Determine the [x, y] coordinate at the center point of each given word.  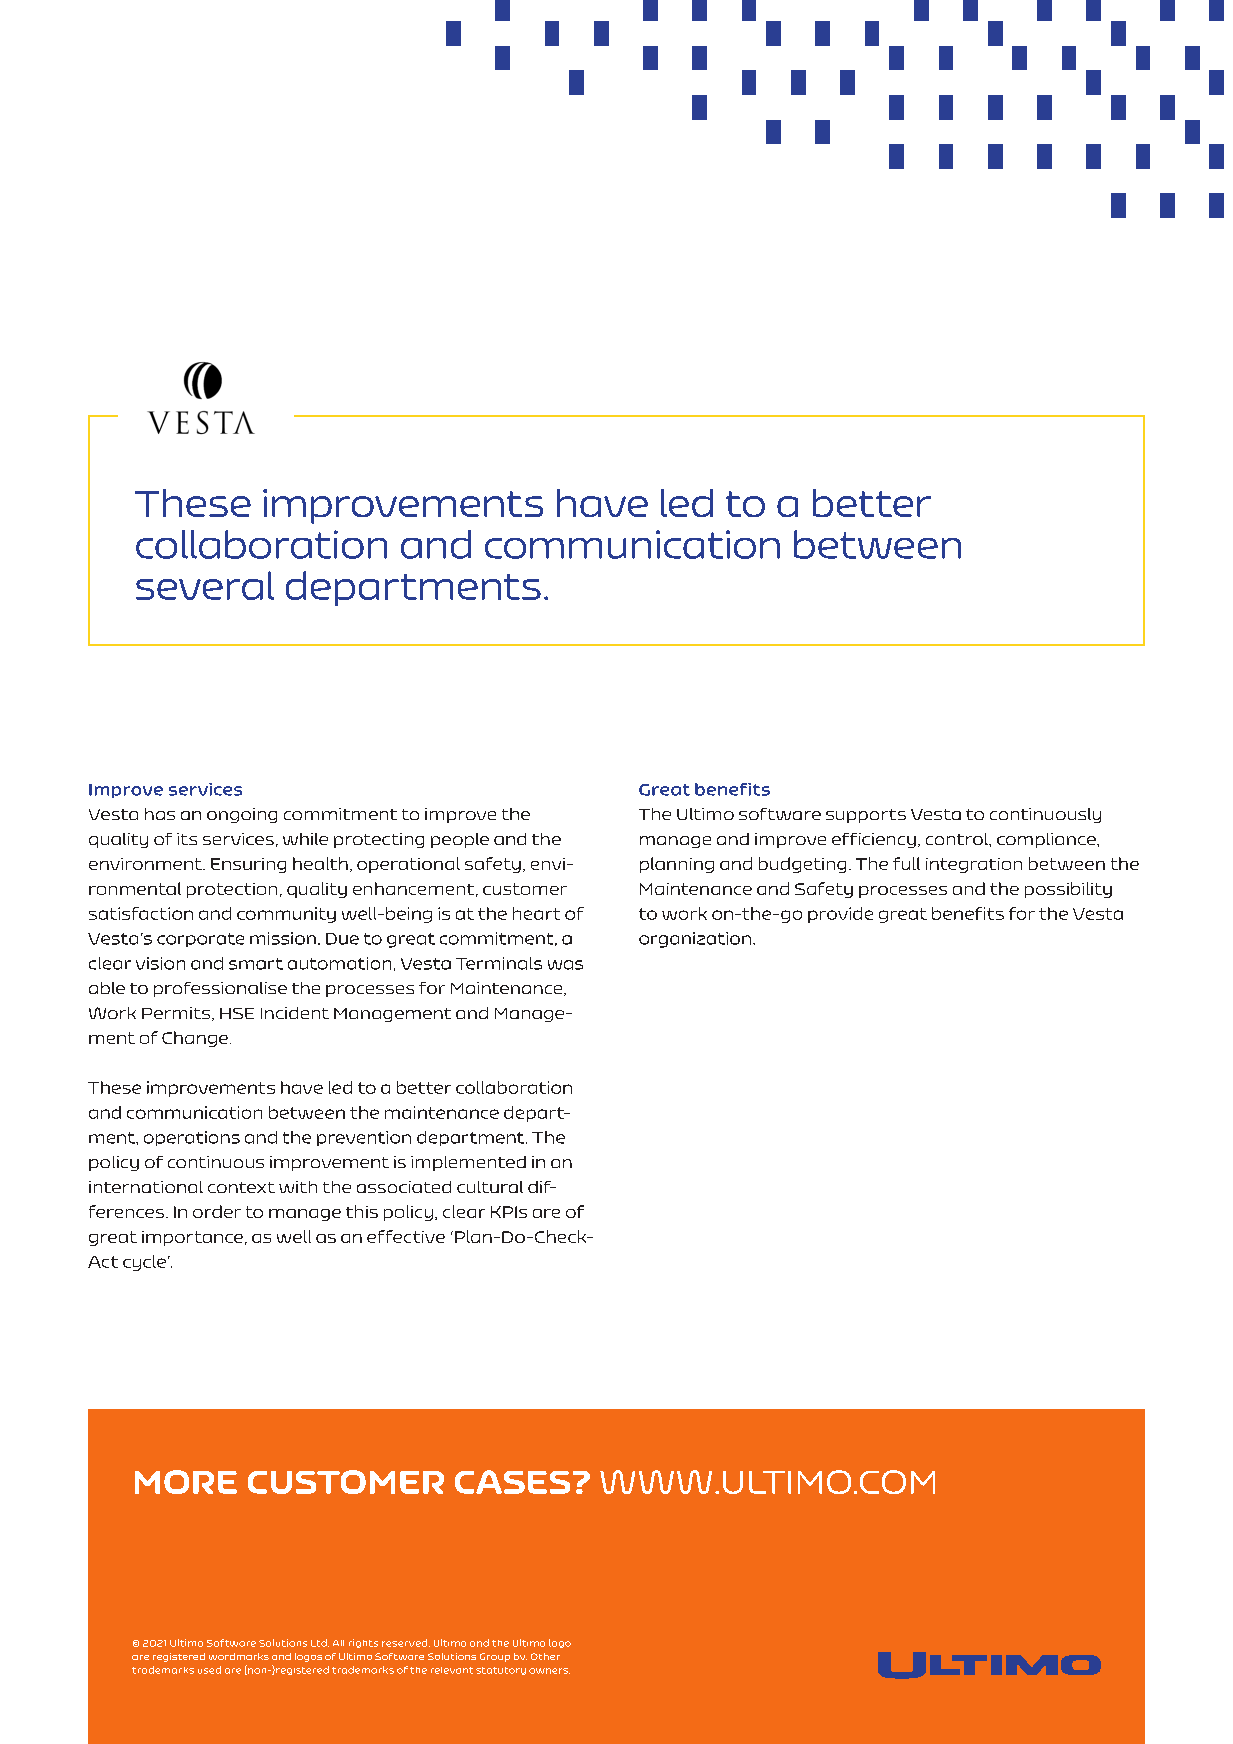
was [565, 965]
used [209, 1670]
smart [256, 964]
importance [194, 1238]
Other [545, 1656]
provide [840, 915]
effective [406, 1236]
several [205, 585]
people [460, 840]
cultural [490, 1187]
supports [866, 816]
